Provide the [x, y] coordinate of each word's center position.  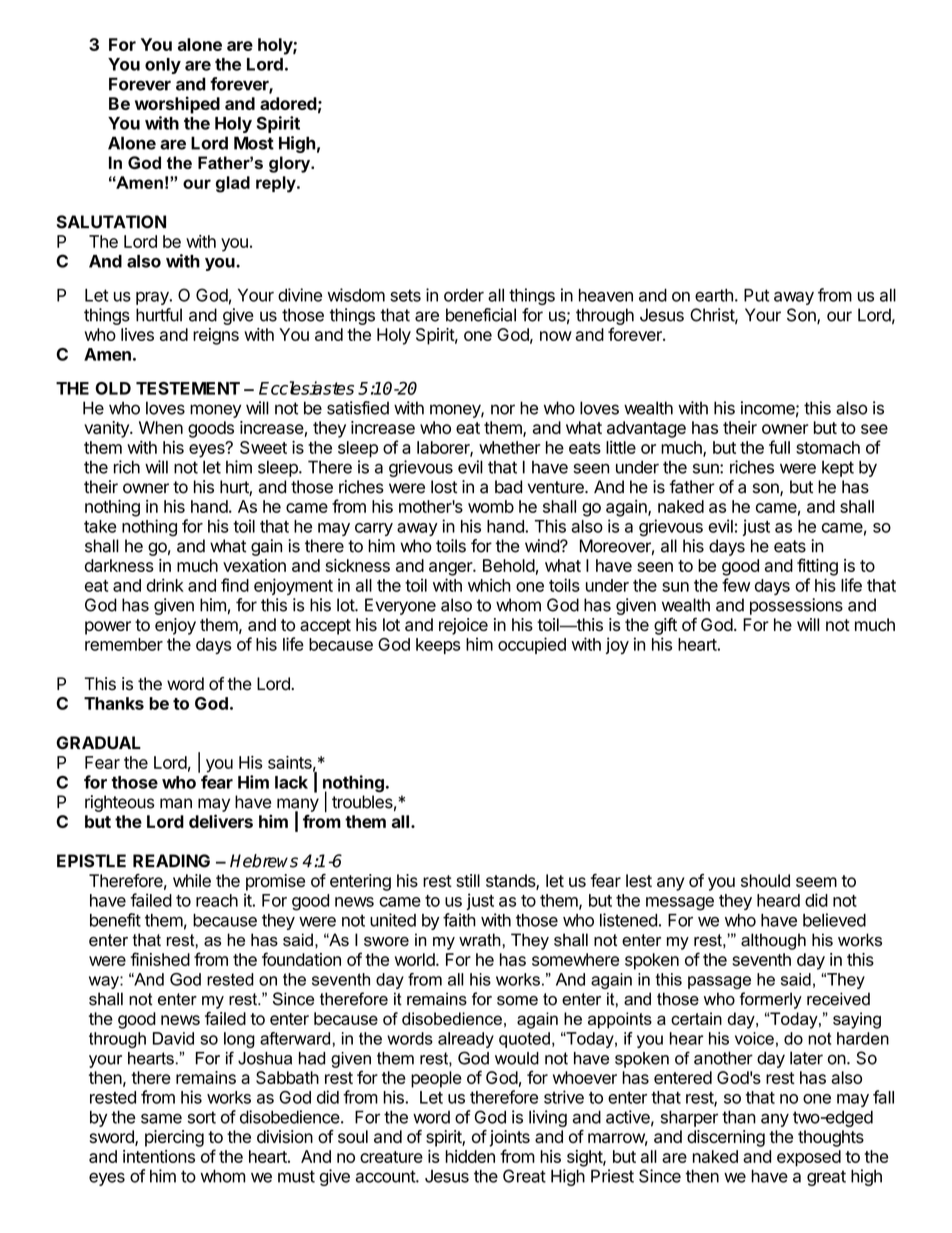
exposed [809, 1158]
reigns [216, 336]
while [192, 880]
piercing [174, 1138]
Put [756, 295]
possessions [796, 606]
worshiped [177, 105]
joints [509, 1138]
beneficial [481, 315]
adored [288, 103]
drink [165, 585]
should [765, 880]
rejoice [463, 626]
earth [714, 295]
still [468, 880]
